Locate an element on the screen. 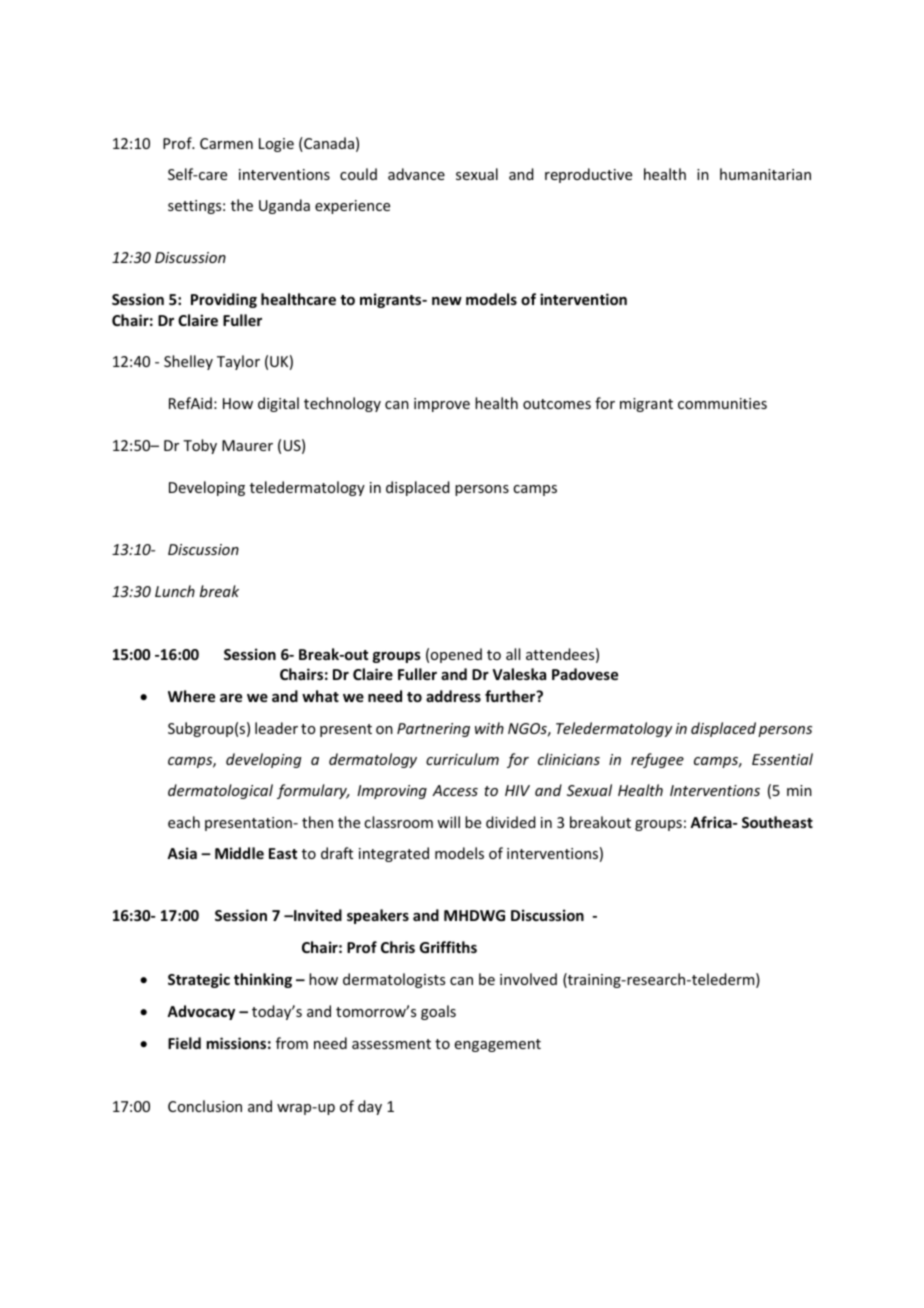  advance is located at coordinates (416, 174).
